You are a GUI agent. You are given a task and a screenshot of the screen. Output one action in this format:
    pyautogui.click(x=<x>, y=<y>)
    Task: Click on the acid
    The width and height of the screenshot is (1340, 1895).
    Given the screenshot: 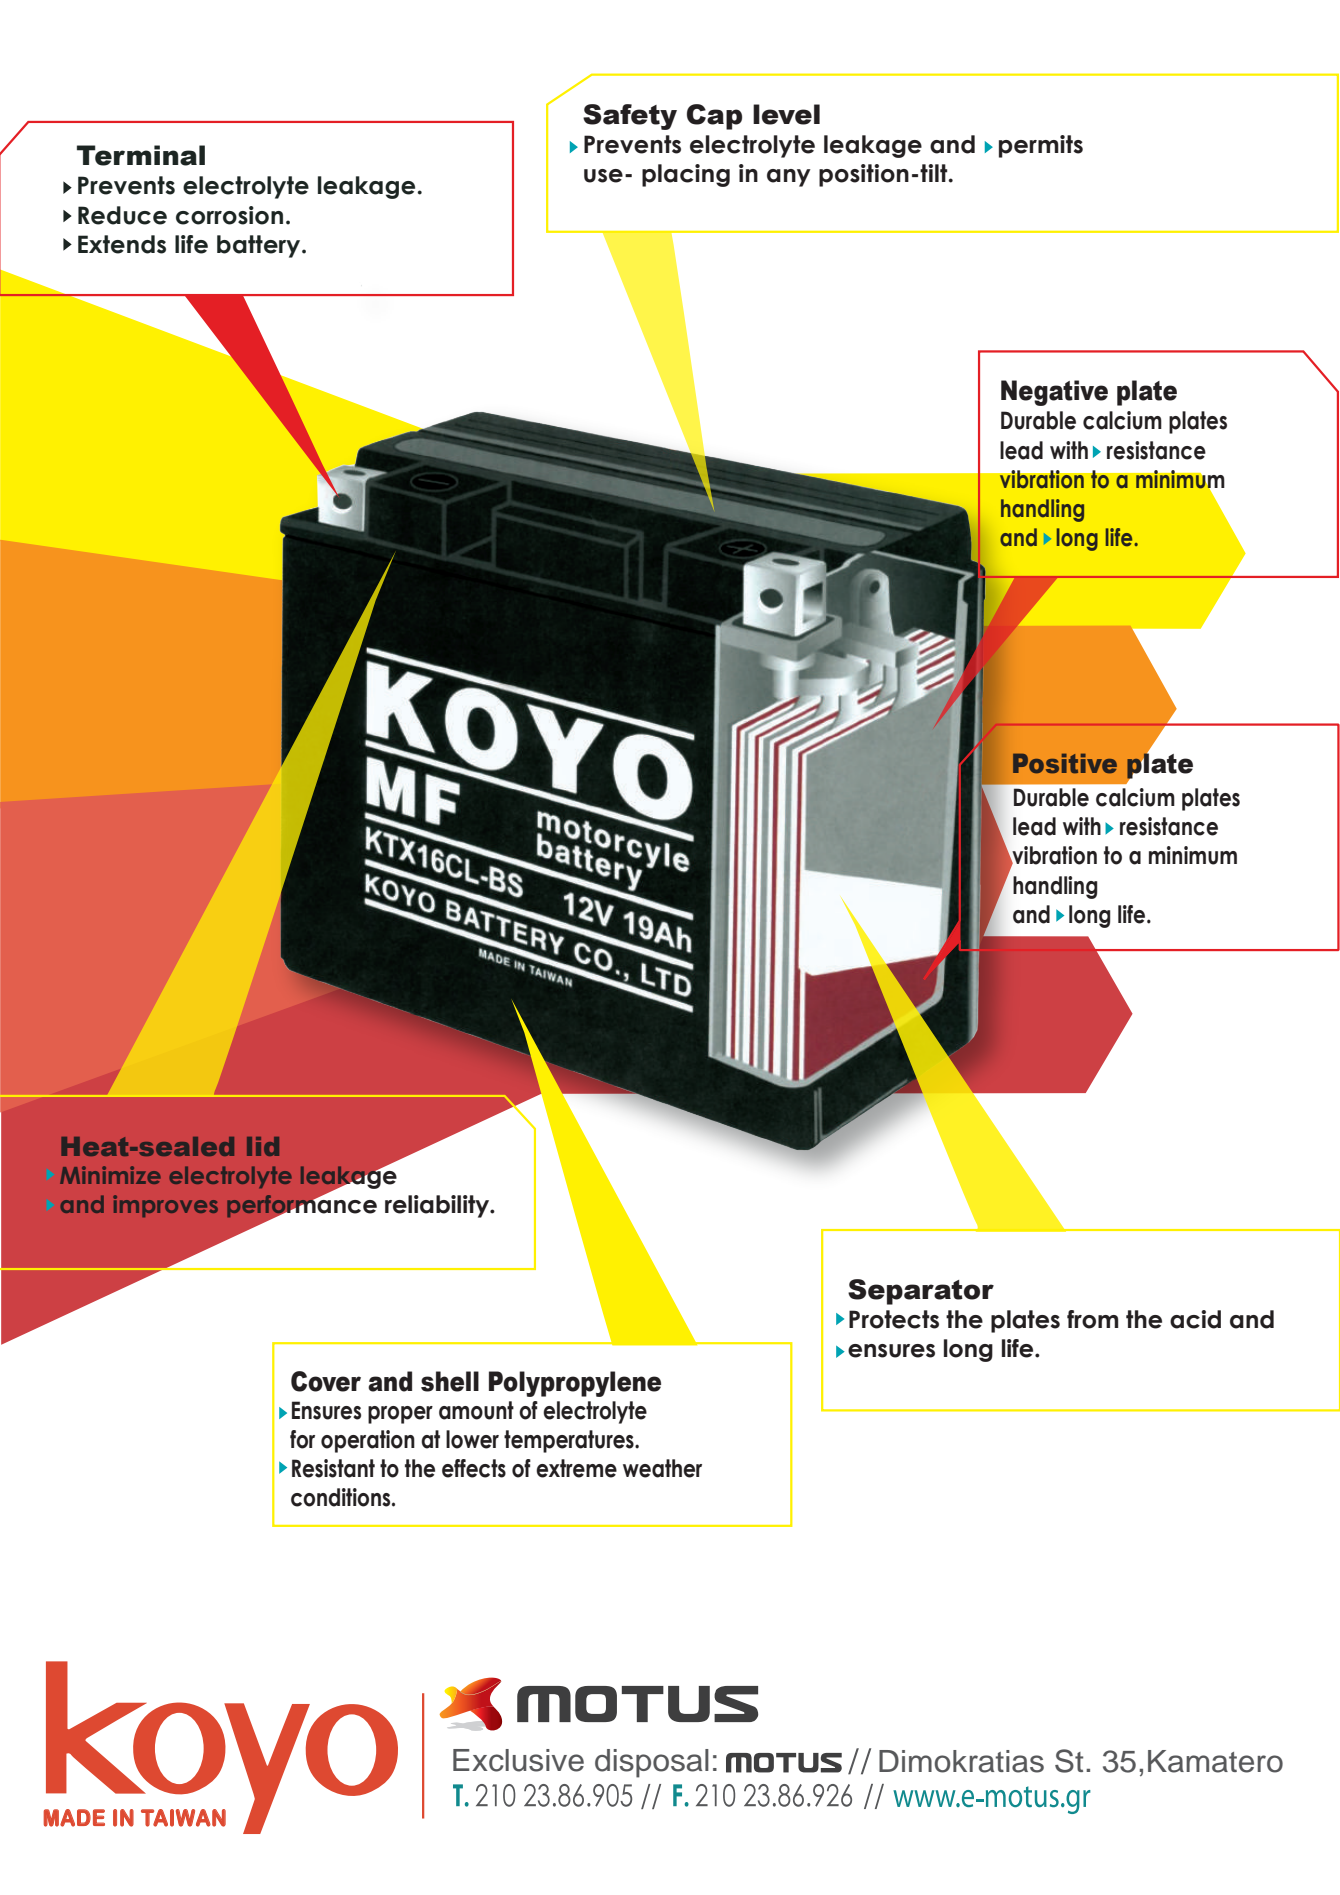 What is the action you would take?
    pyautogui.click(x=1195, y=1319)
